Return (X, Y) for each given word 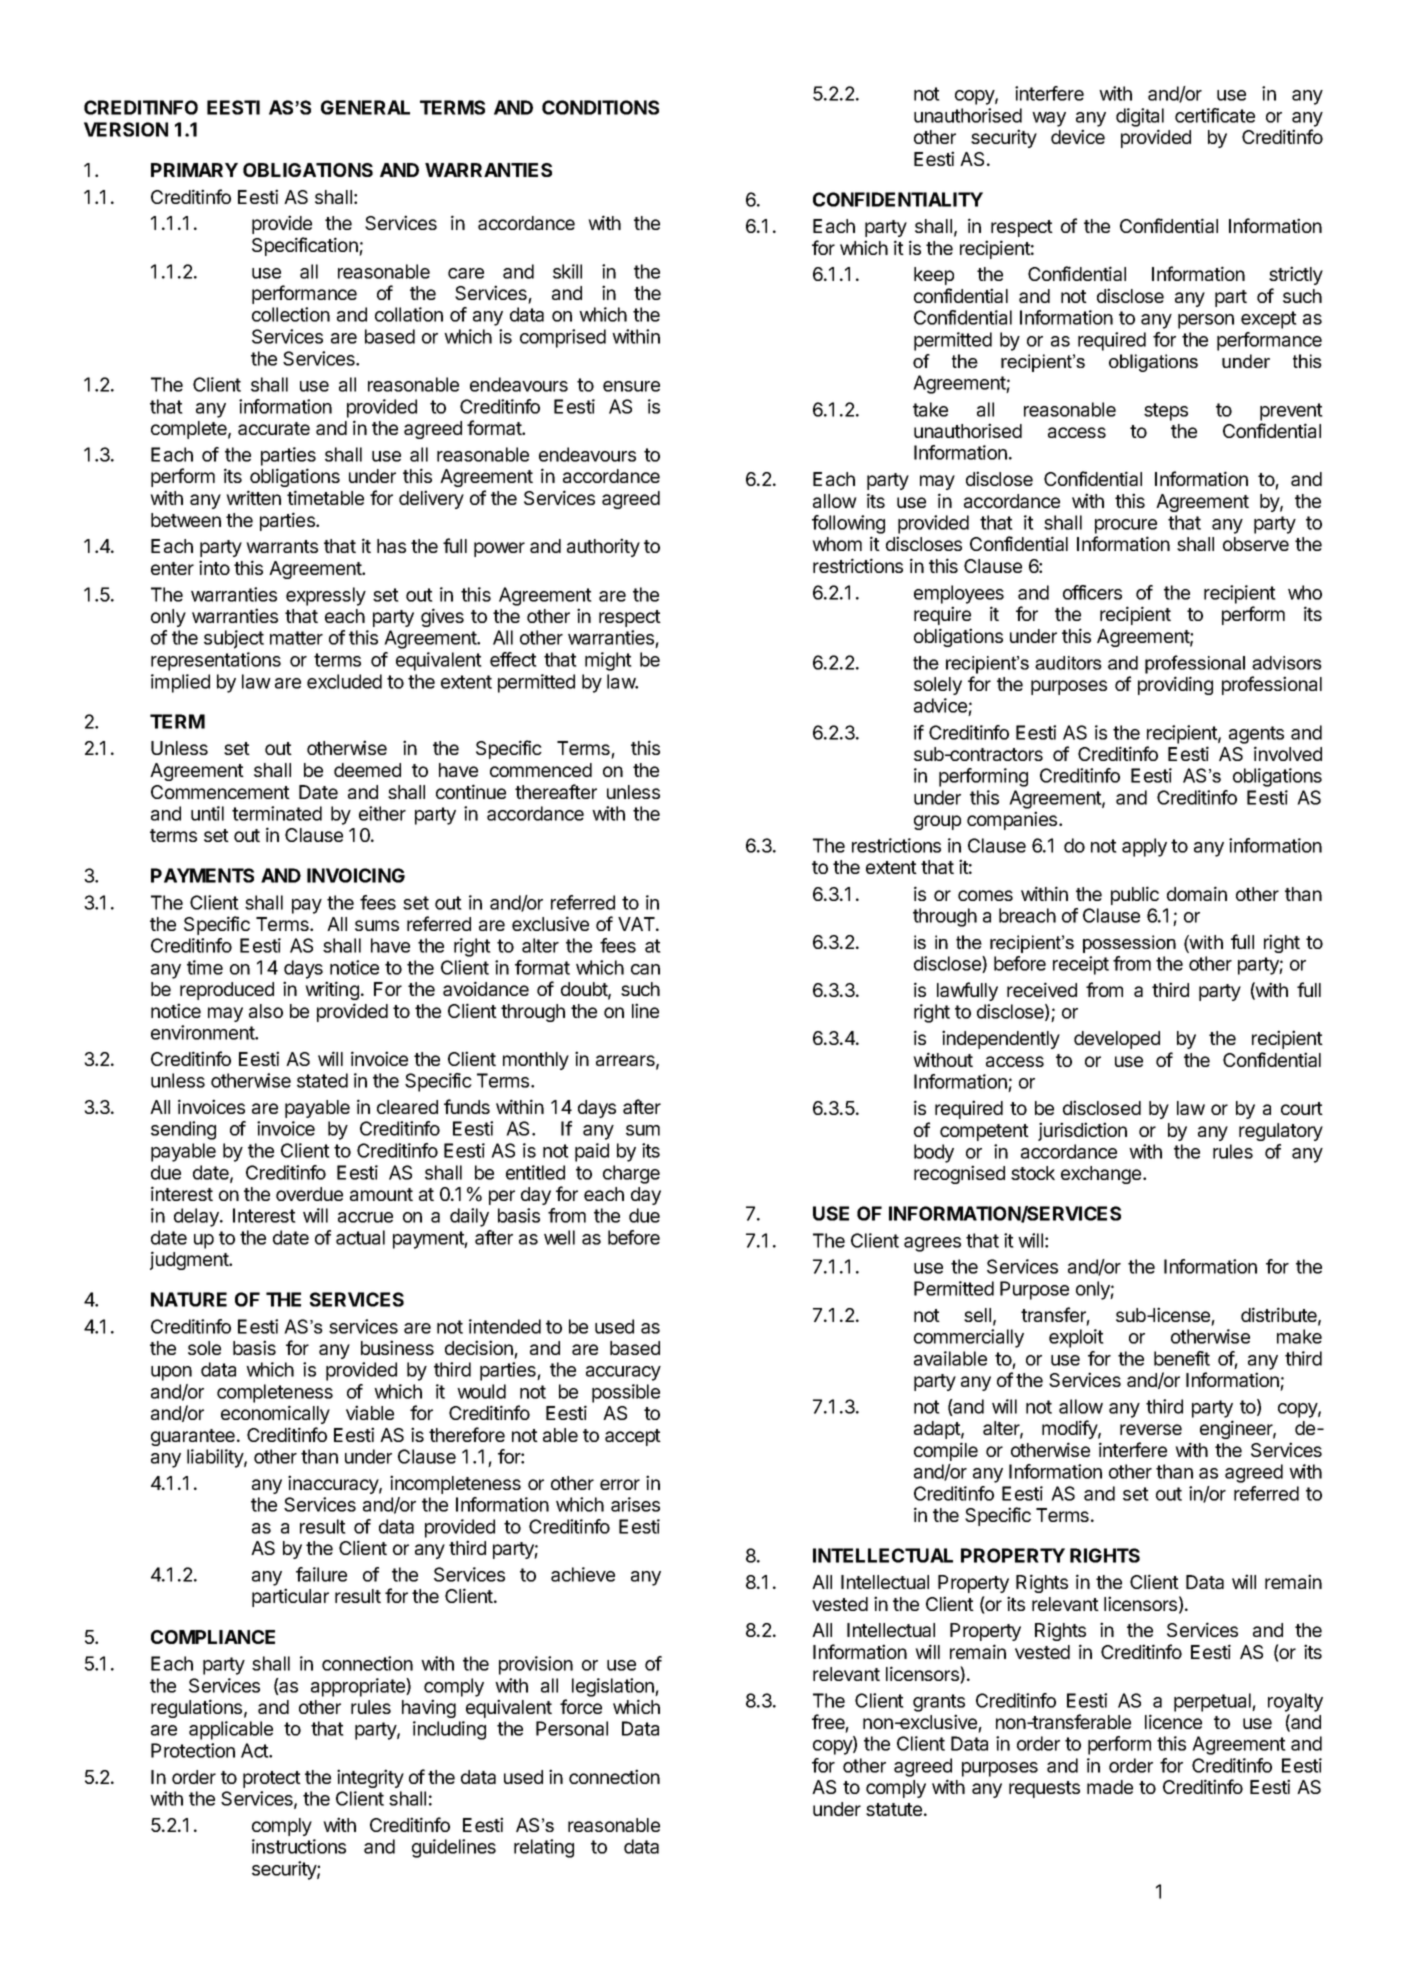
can (645, 969)
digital (1140, 117)
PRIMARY (194, 170)
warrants (282, 546)
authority (603, 547)
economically (275, 1414)
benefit (1182, 1358)
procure (1126, 526)
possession (1129, 944)
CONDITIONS (600, 107)
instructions (299, 1846)
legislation (614, 1687)
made (1110, 1787)
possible (626, 1393)
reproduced (227, 991)
